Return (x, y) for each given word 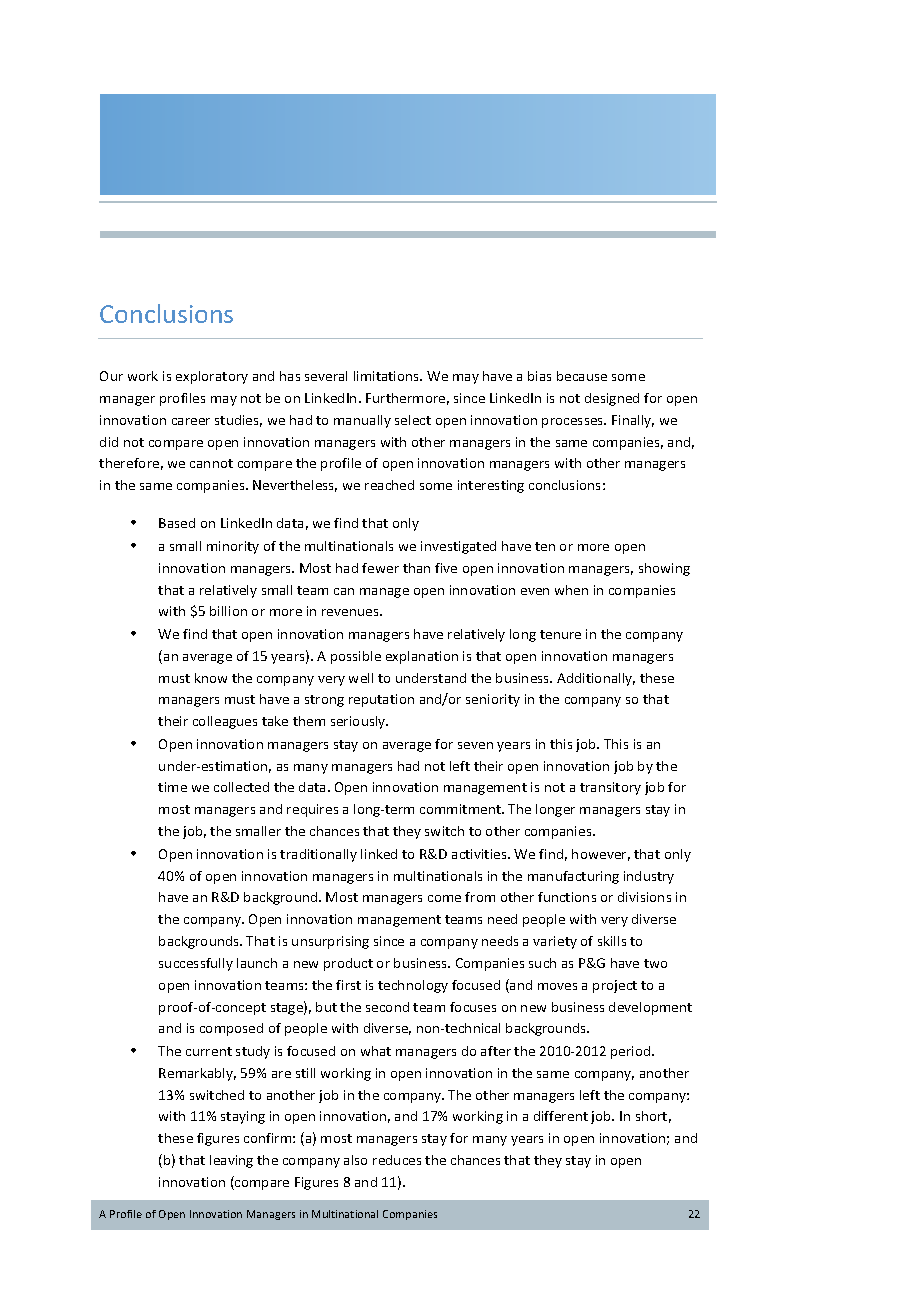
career (191, 421)
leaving (231, 1161)
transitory (610, 788)
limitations (388, 376)
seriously (359, 722)
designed (612, 399)
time (172, 787)
